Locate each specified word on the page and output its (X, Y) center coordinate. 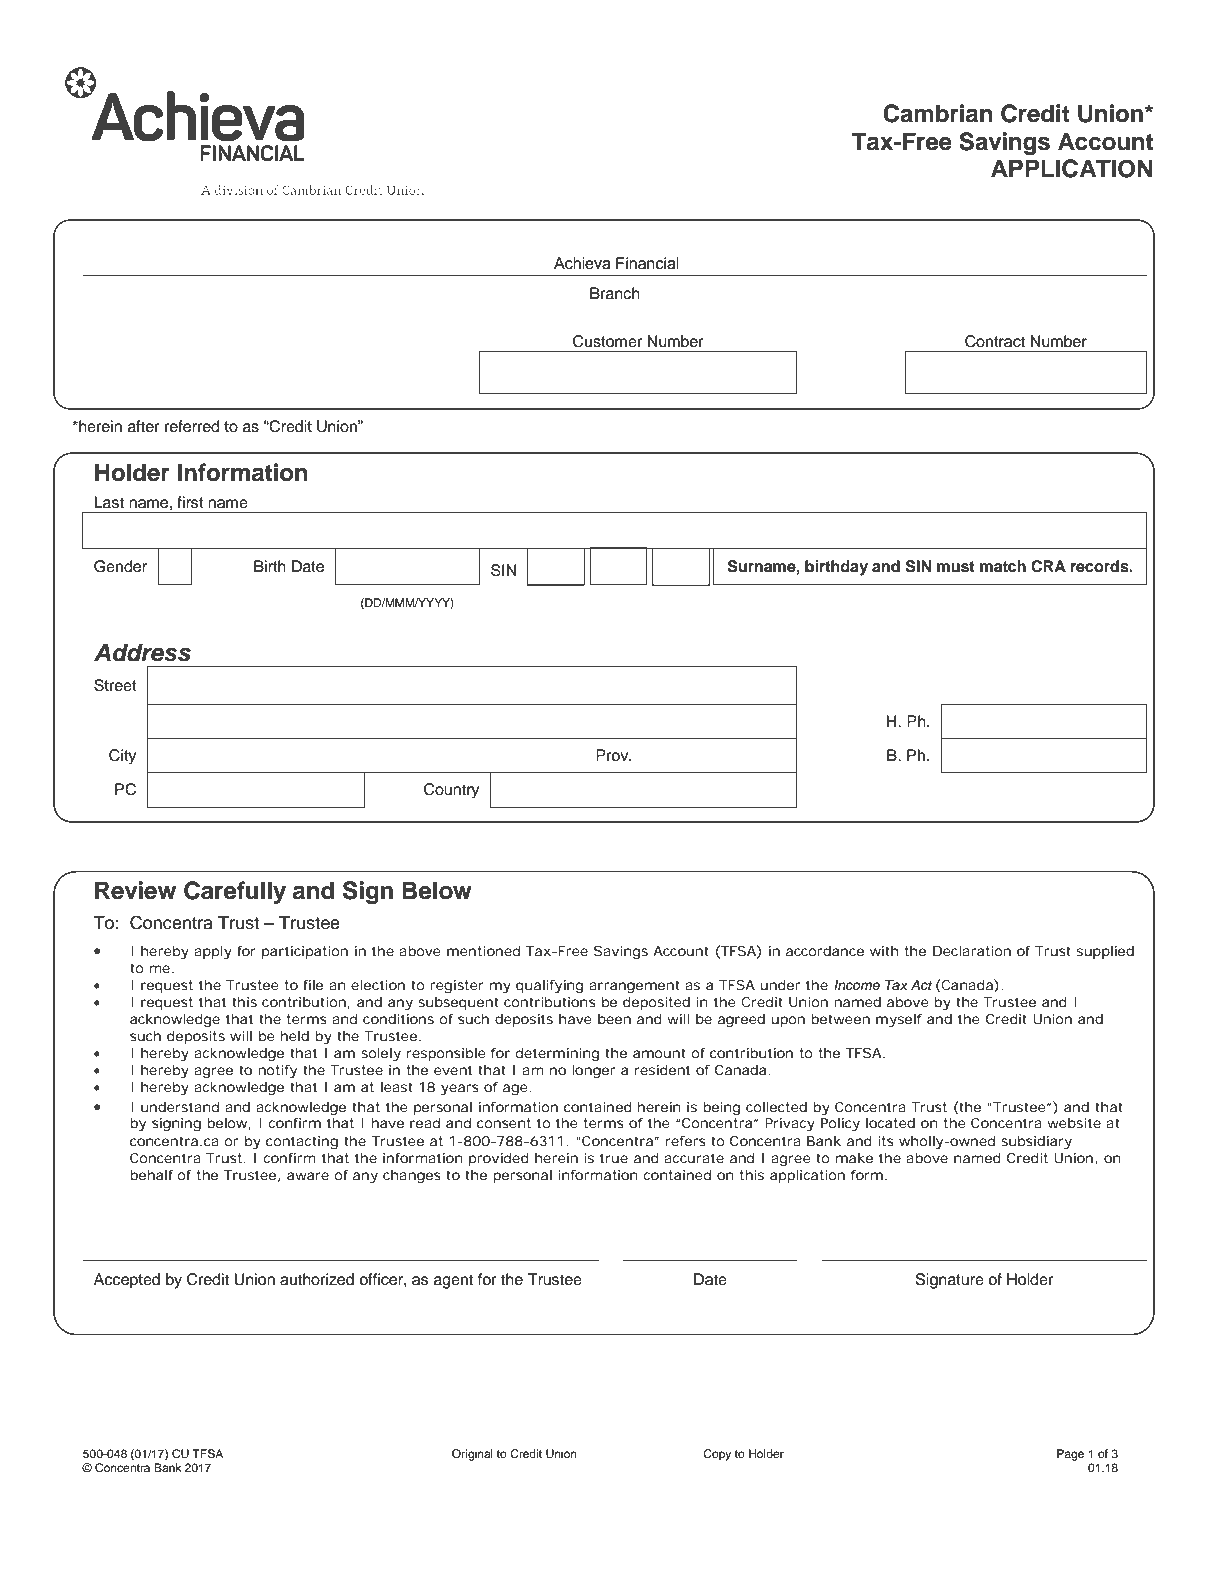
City (122, 757)
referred (192, 426)
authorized (317, 1279)
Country (451, 791)
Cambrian (938, 113)
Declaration (972, 951)
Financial (647, 263)
